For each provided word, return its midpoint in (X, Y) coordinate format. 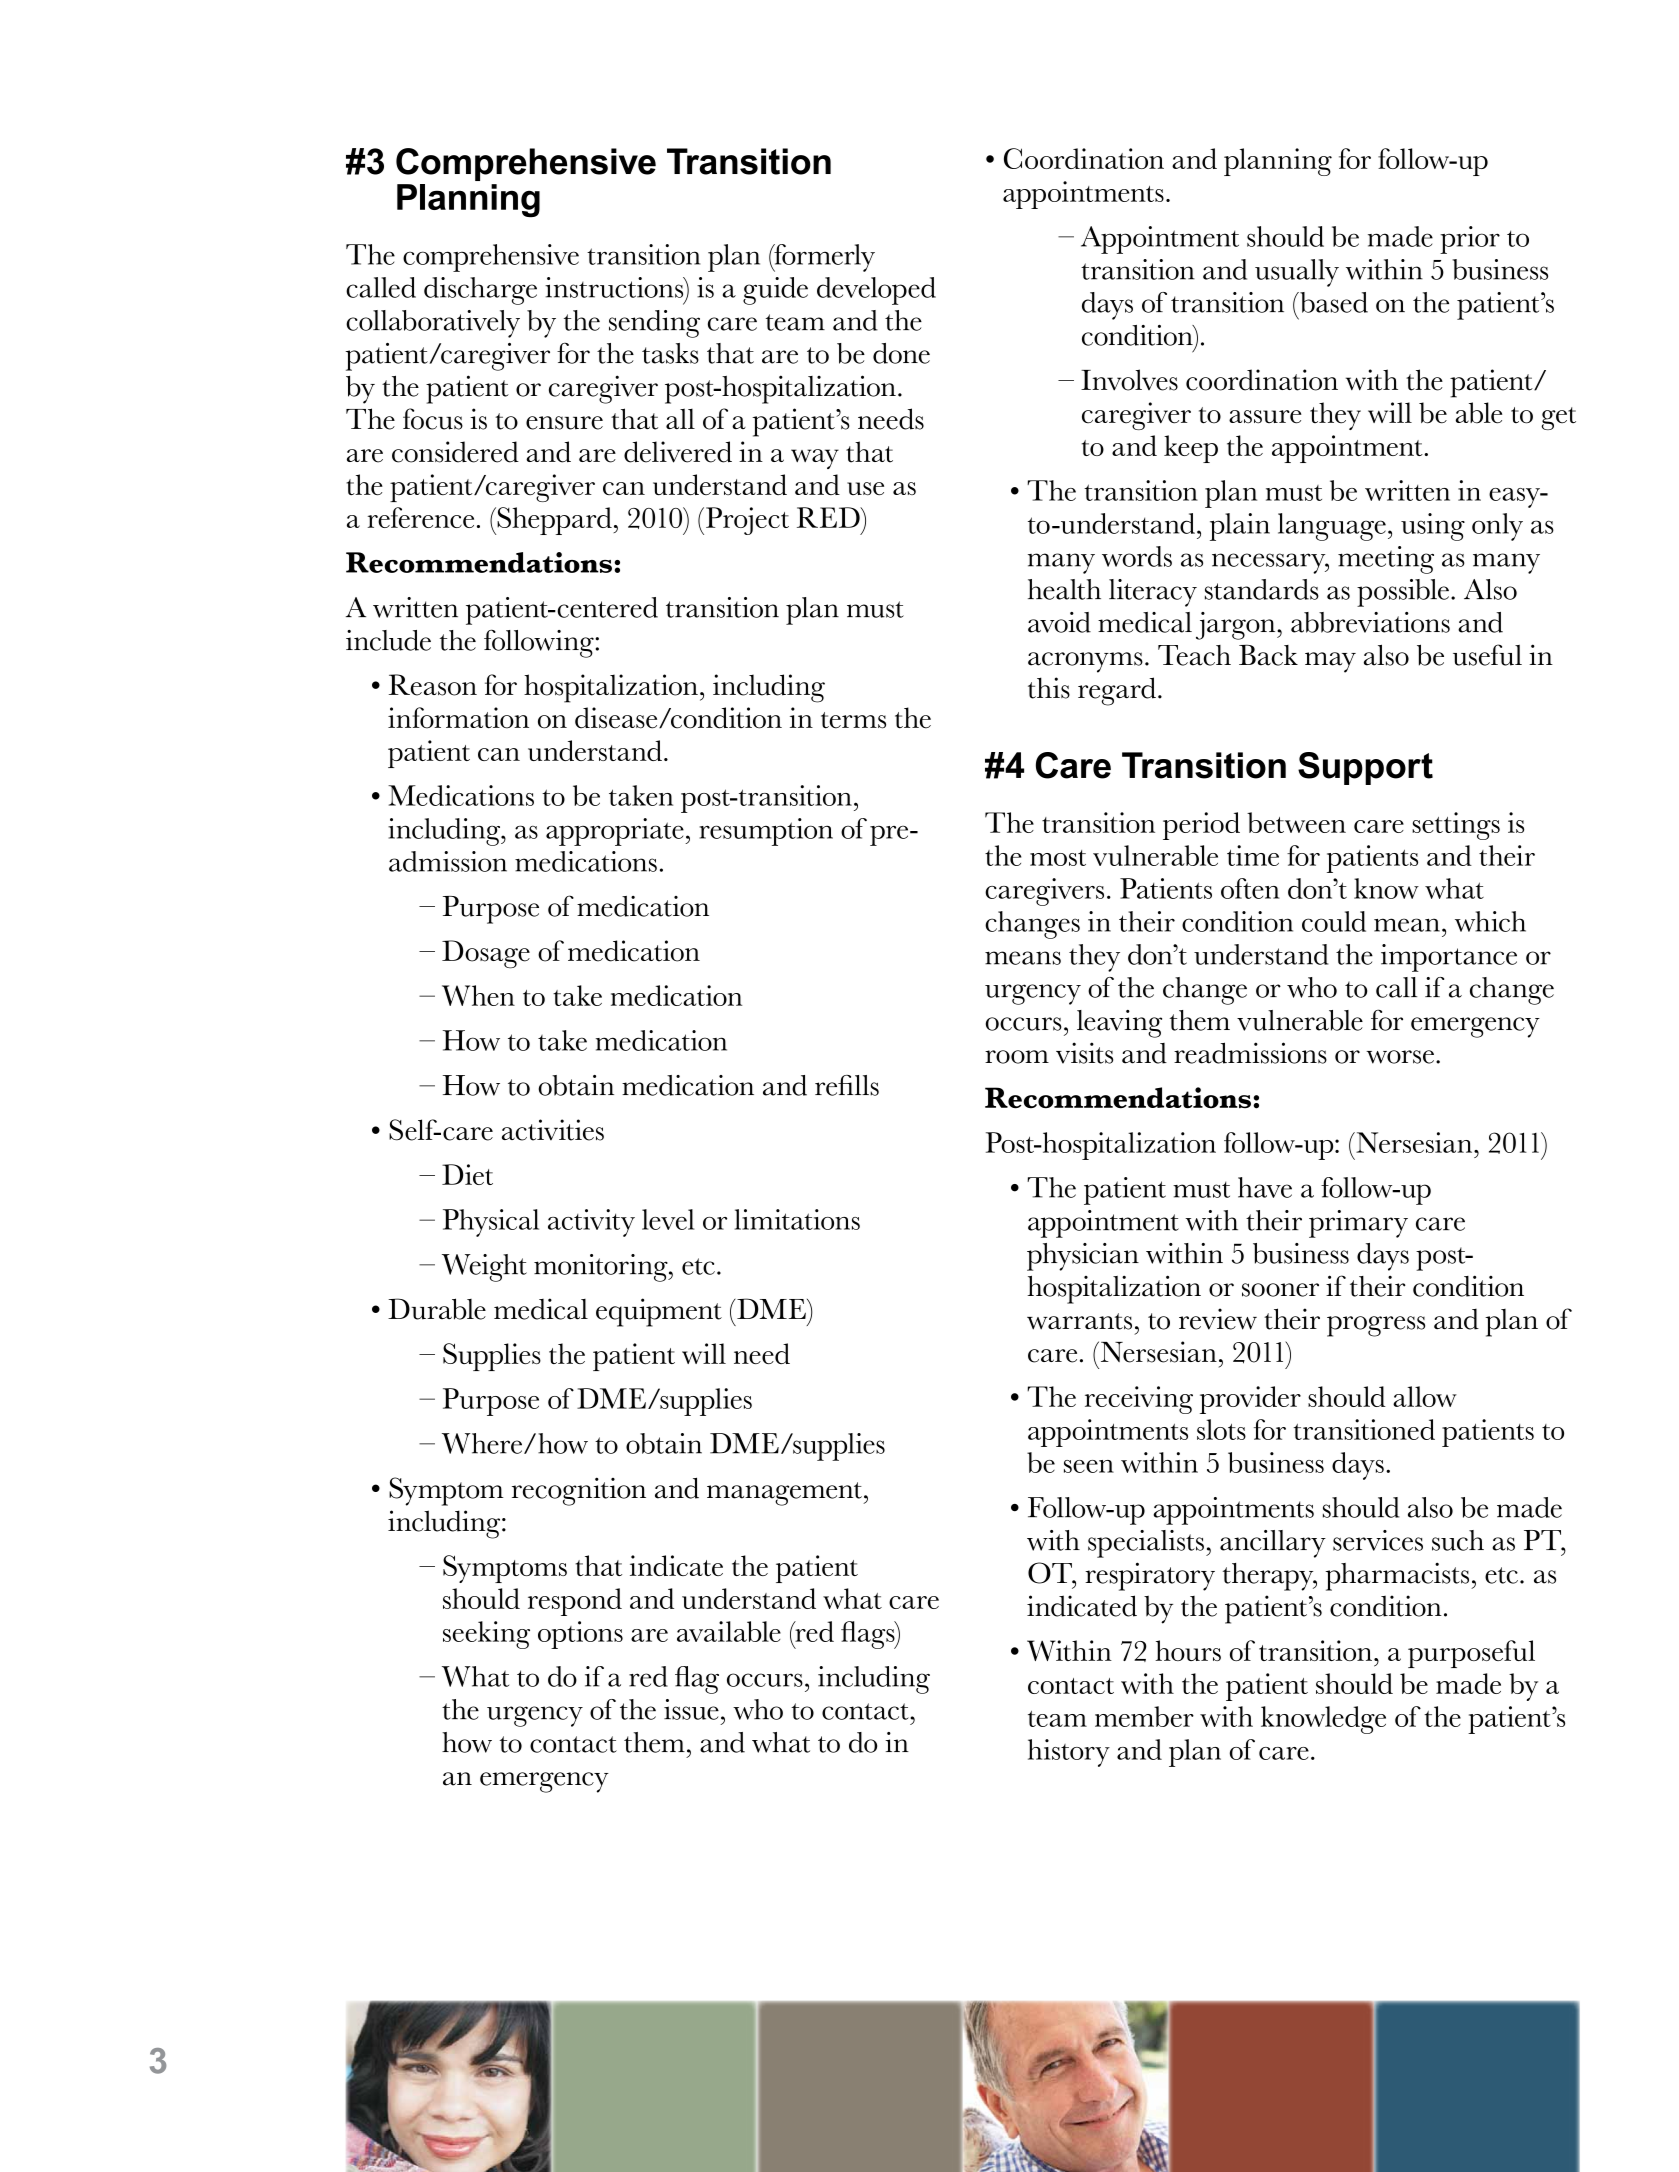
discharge (480, 291)
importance (1449, 958)
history (1069, 1753)
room (1017, 1057)
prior (1470, 240)
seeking (486, 1635)
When (478, 995)
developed (876, 291)
